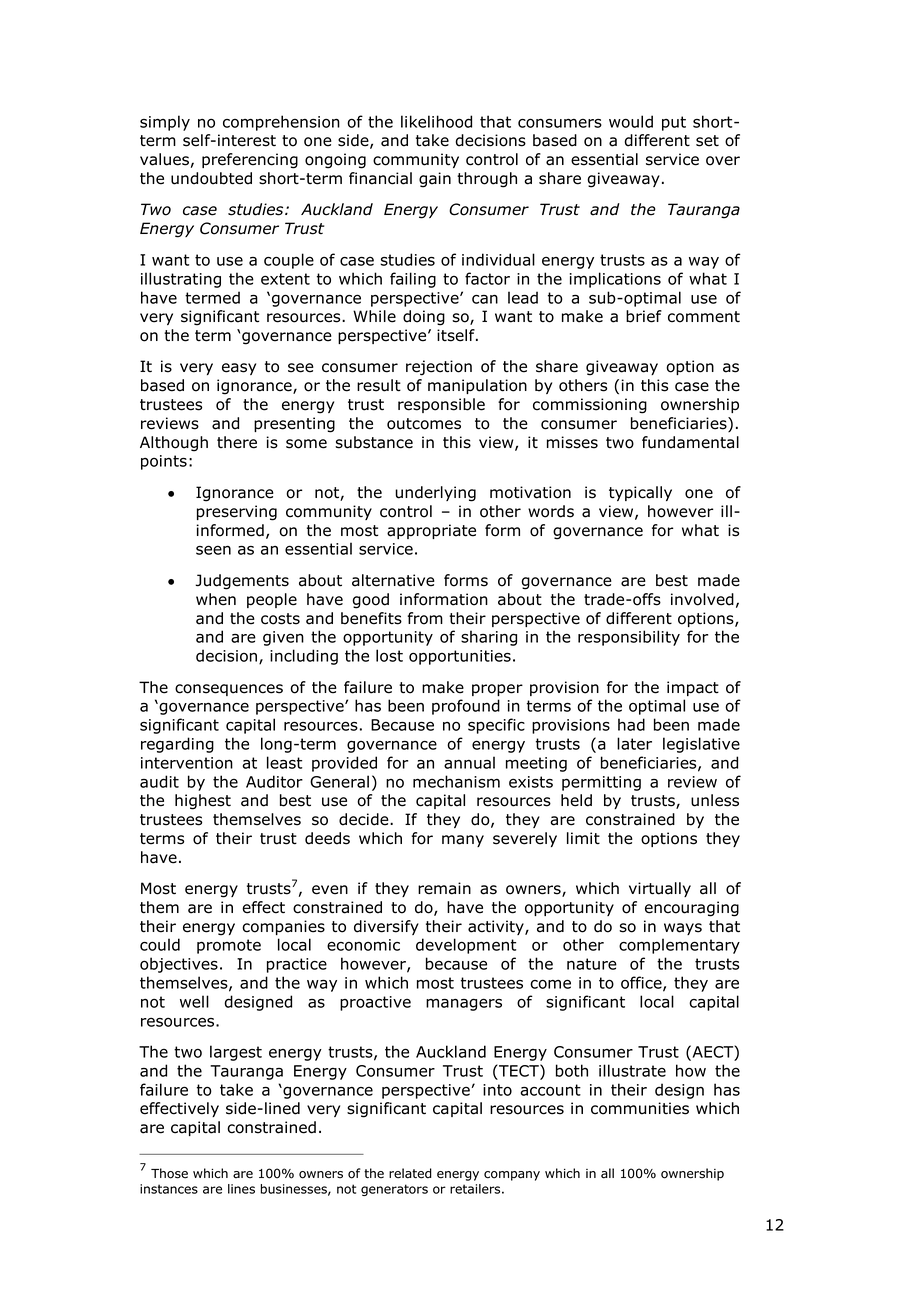 This screenshot has width=924, height=1308. I want to click on undoubted, so click(211, 178).
